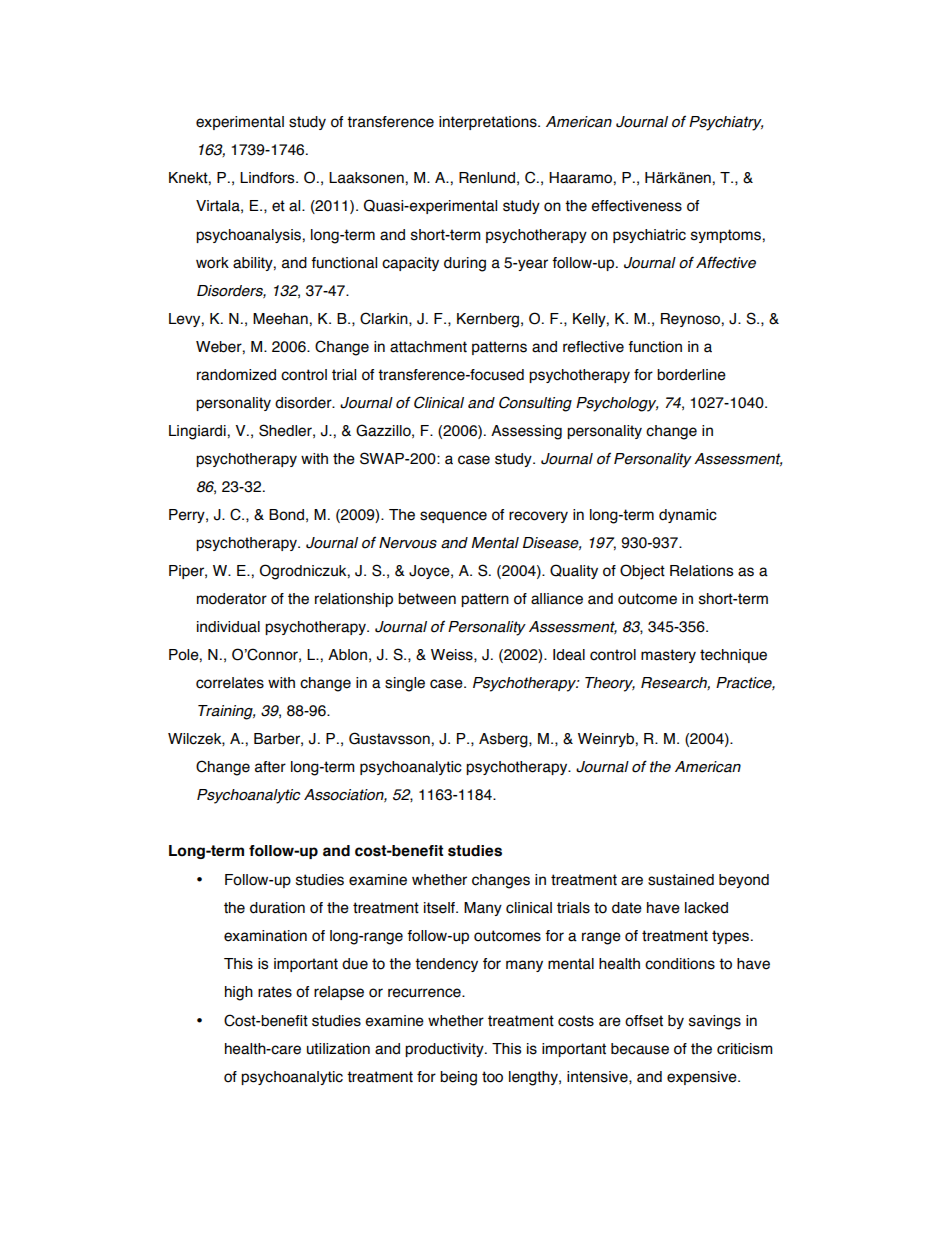 This screenshot has width=952, height=1233. Describe the element at coordinates (726, 123) in the screenshot. I see `Psychiatry` at that location.
